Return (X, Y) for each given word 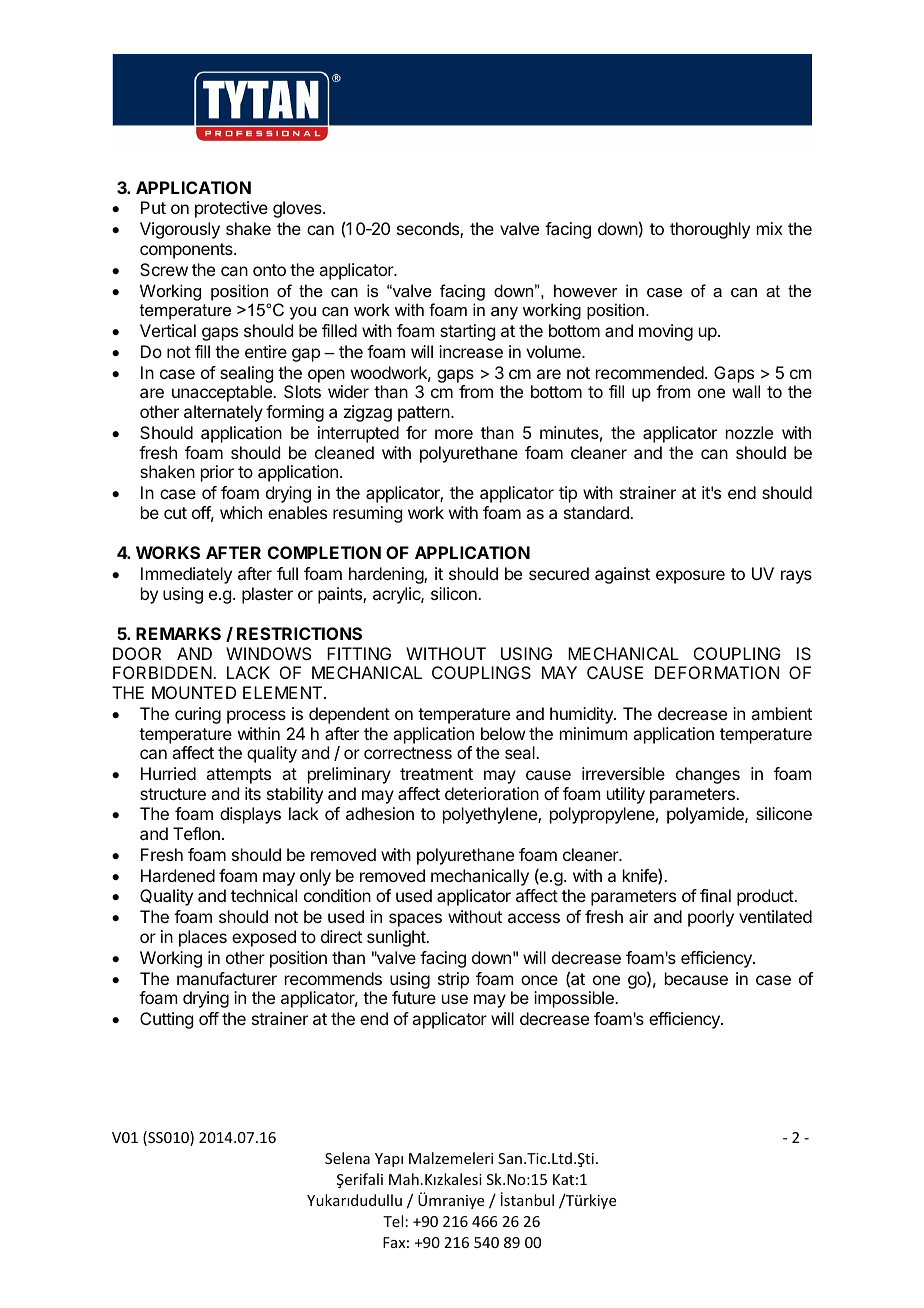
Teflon (196, 833)
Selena (347, 1158)
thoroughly (710, 230)
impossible (575, 999)
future (414, 997)
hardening (387, 575)
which (241, 512)
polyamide (706, 815)
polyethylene (491, 815)
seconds (429, 230)
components (187, 251)
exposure (690, 577)
